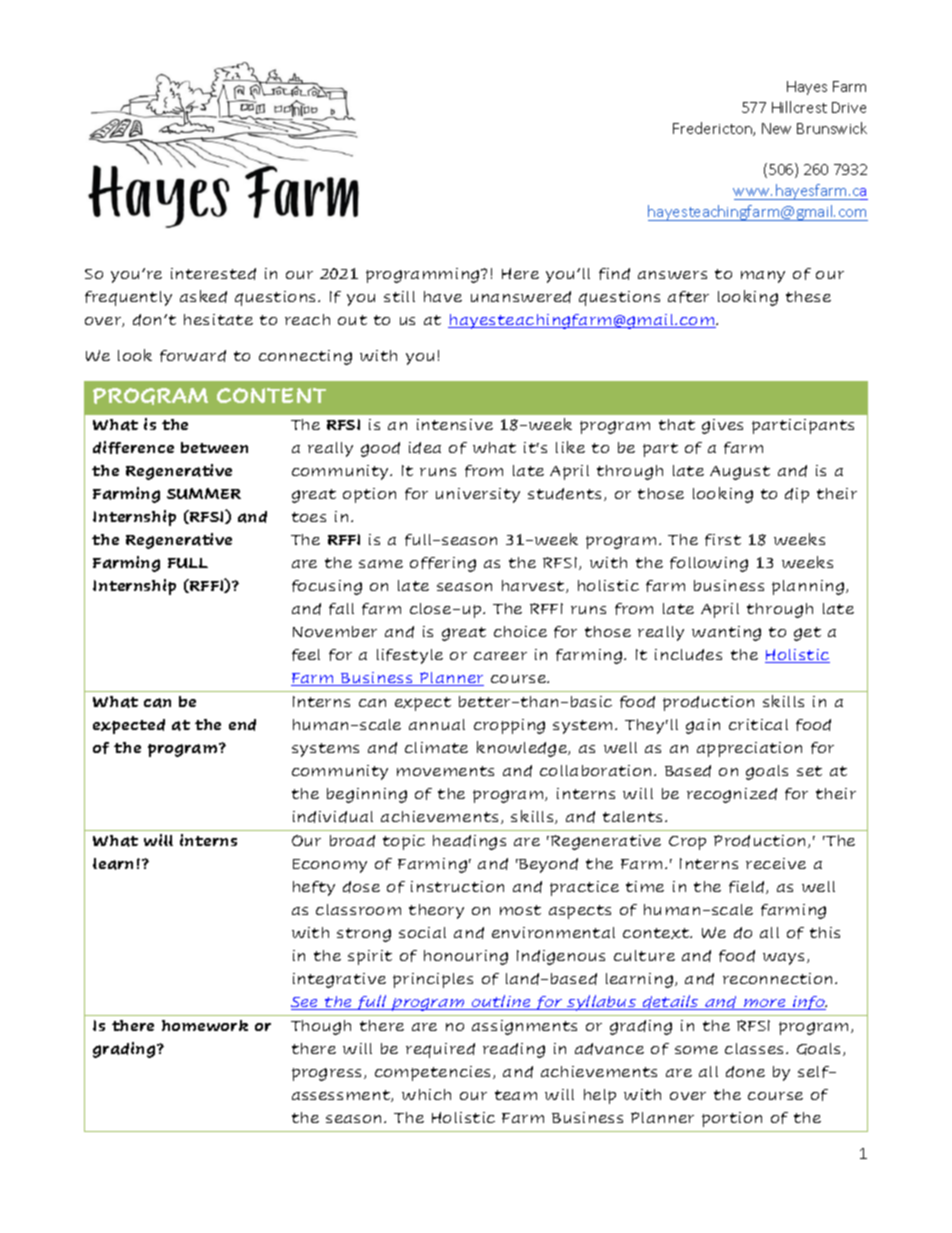  I want to click on feel, so click(306, 655).
